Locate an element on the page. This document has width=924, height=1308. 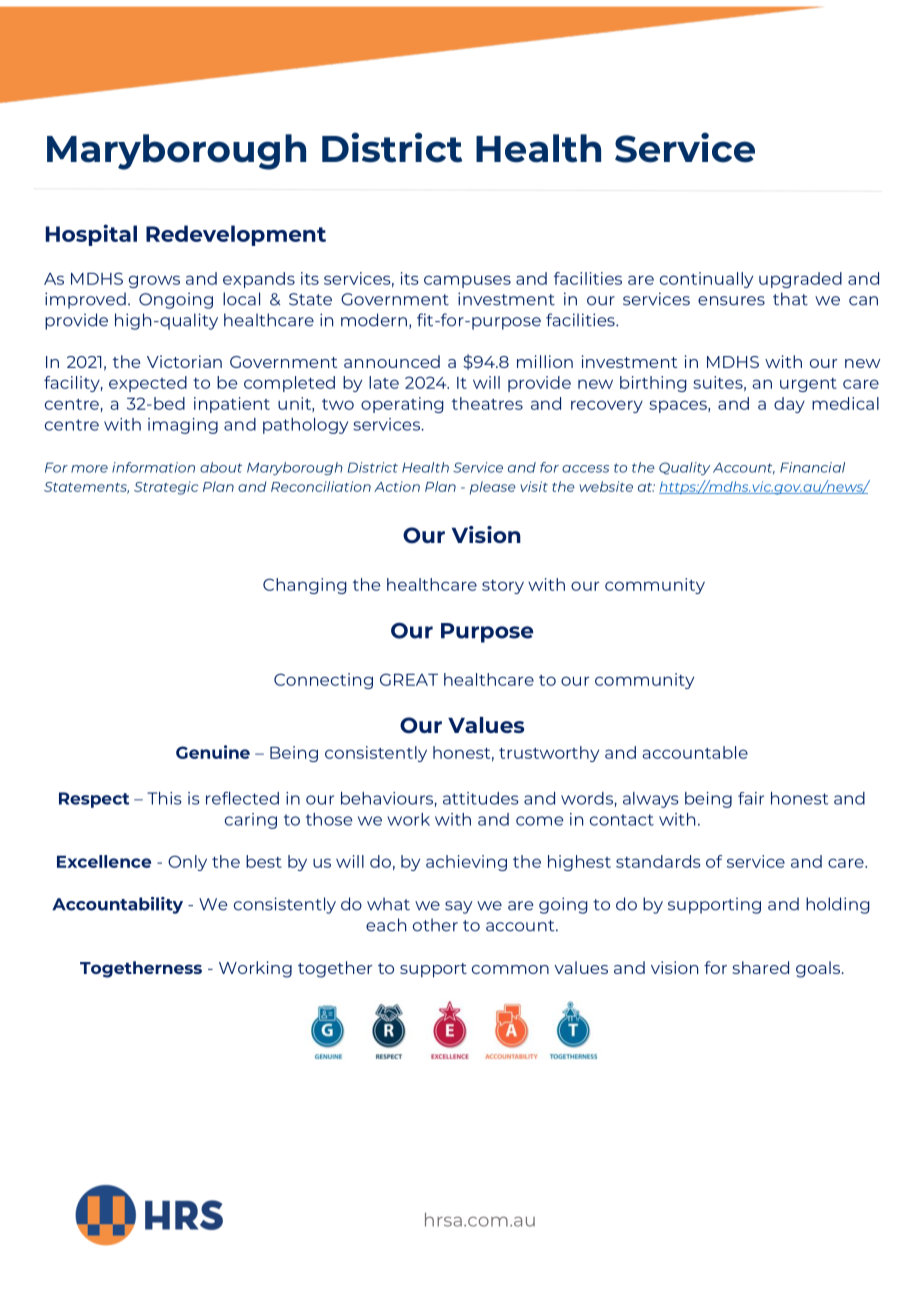
Strategic is located at coordinates (166, 488).
